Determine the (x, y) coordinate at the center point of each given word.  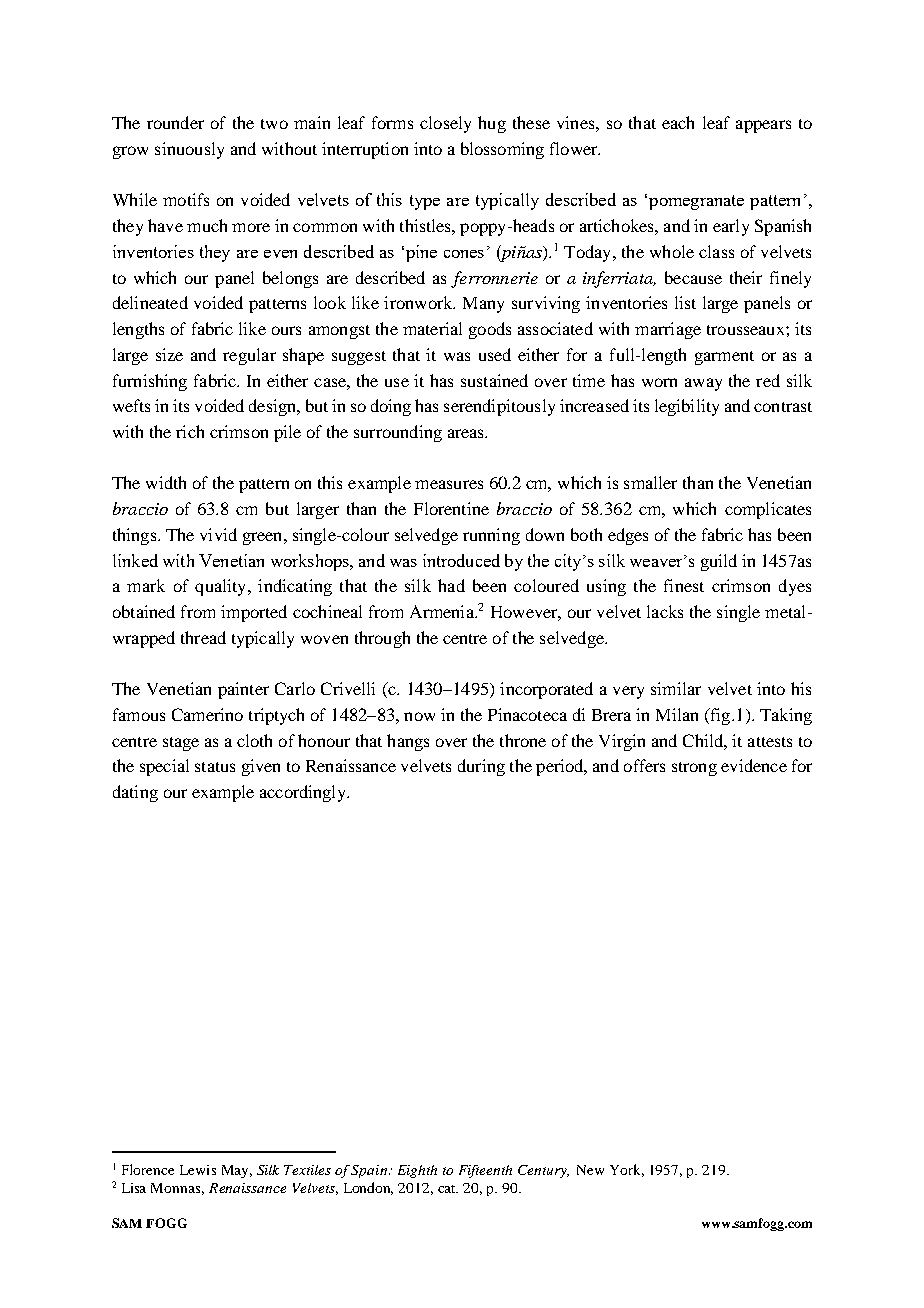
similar (676, 688)
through (382, 639)
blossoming (502, 150)
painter (243, 690)
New (590, 1170)
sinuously (189, 150)
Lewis (198, 1170)
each (678, 122)
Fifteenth (485, 1171)
